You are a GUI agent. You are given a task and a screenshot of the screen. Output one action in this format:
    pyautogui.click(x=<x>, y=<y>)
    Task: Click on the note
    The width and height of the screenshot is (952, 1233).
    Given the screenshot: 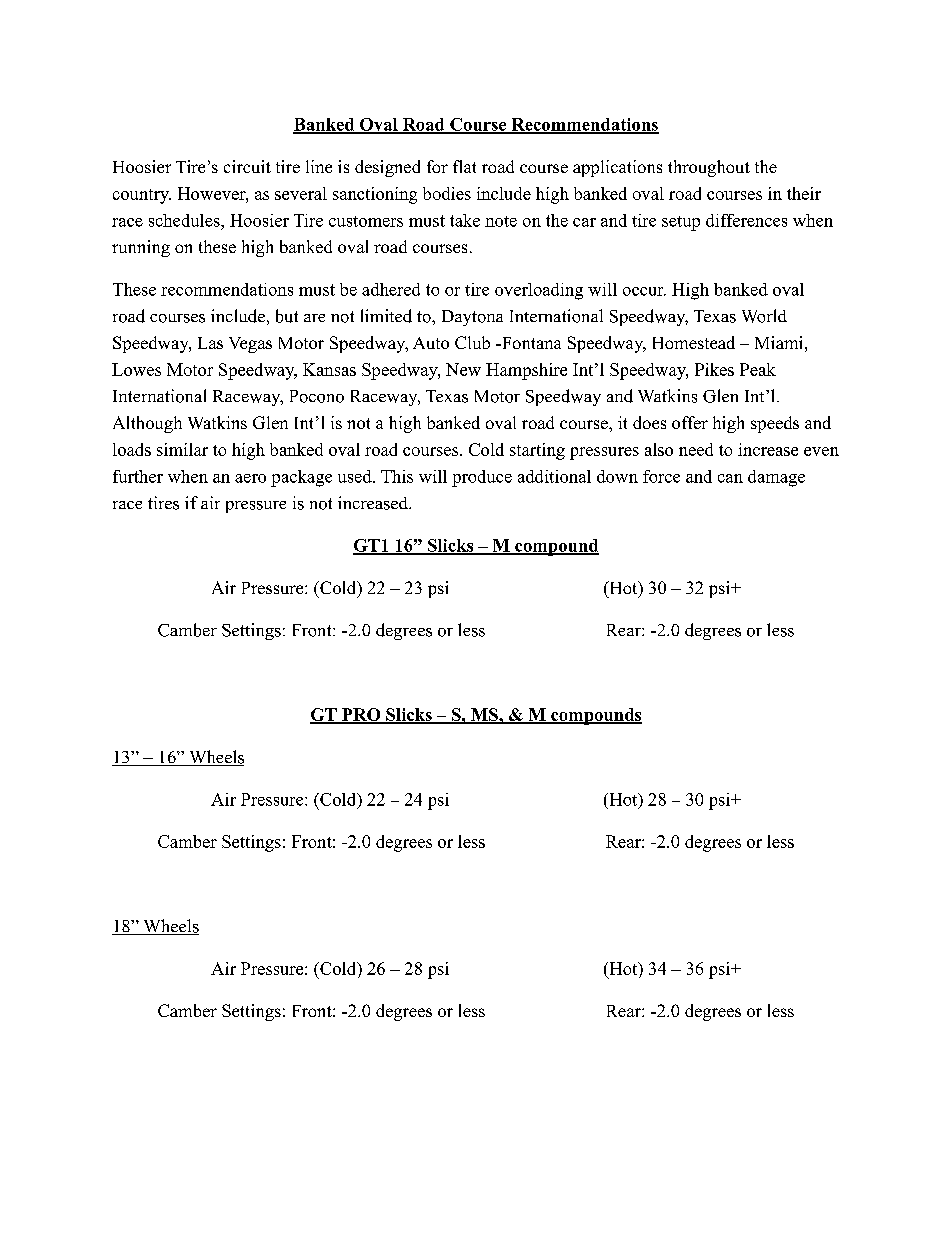 What is the action you would take?
    pyautogui.click(x=501, y=221)
